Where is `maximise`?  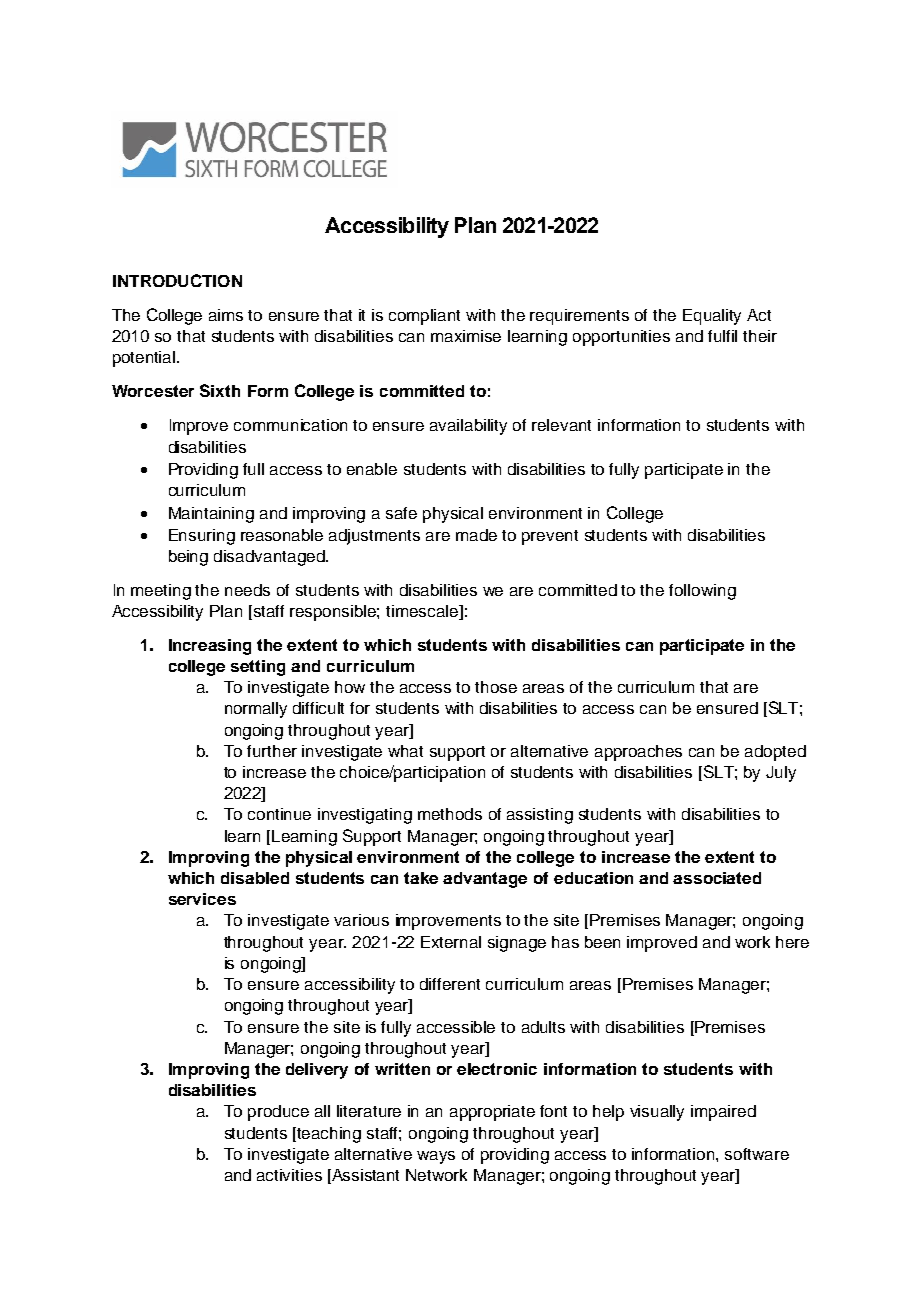
maximise is located at coordinates (466, 336).
